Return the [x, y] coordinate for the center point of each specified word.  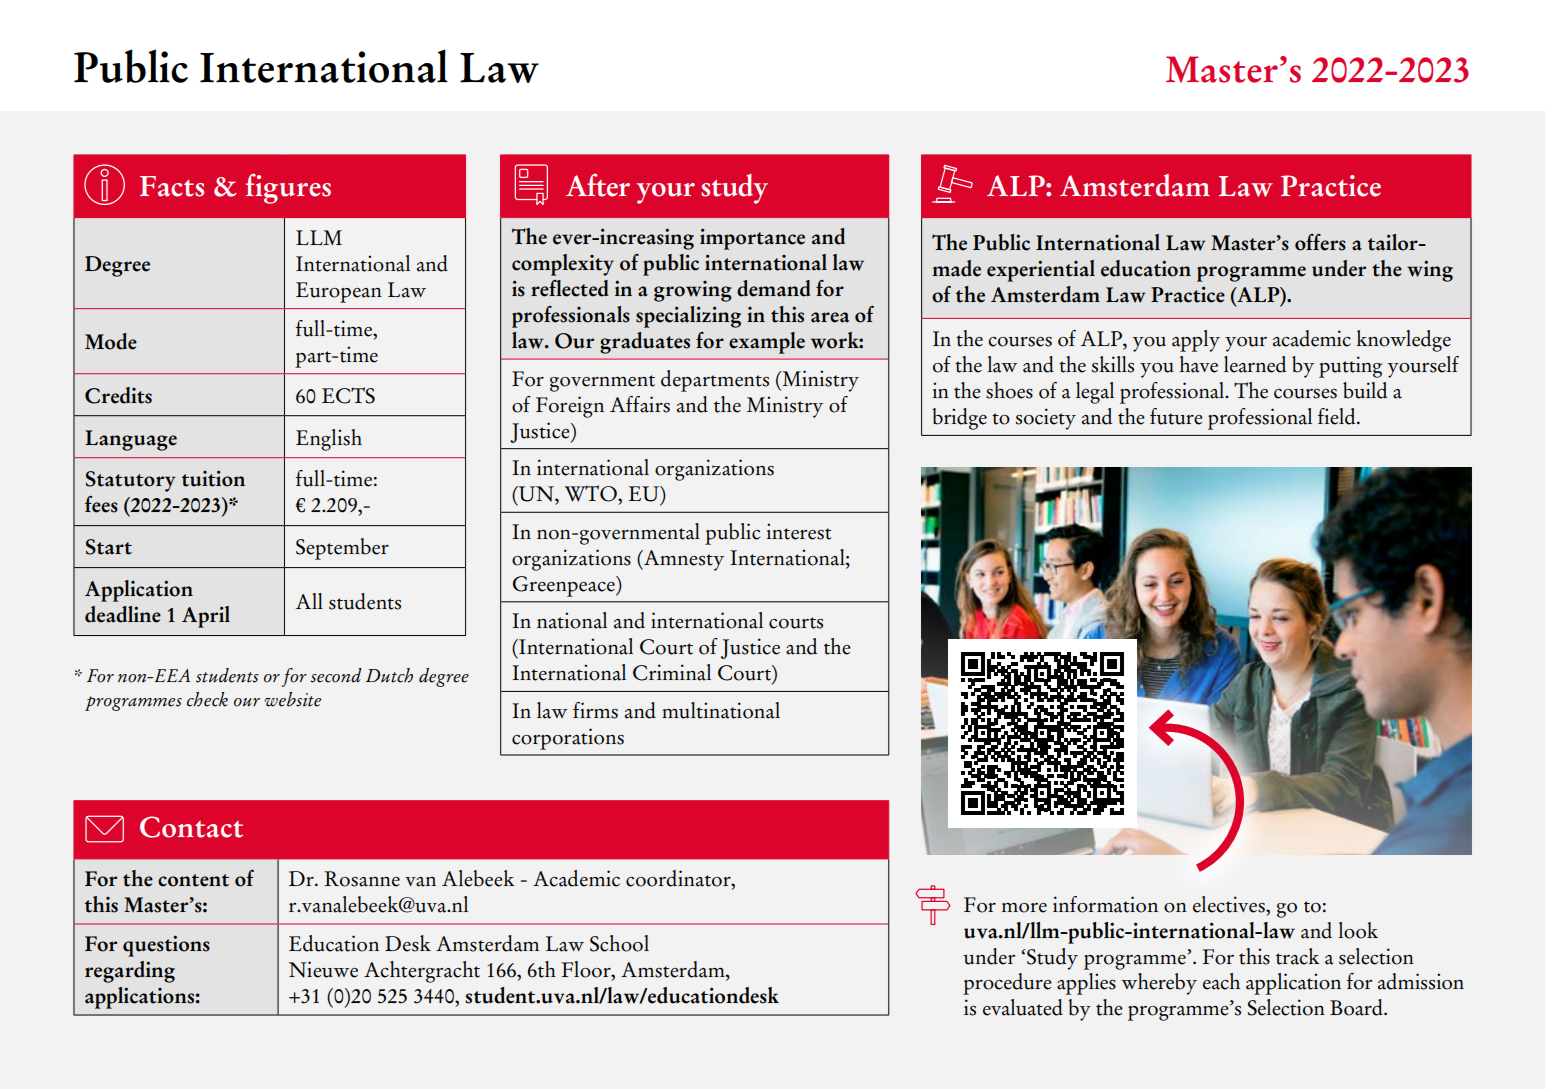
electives [1230, 904]
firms [595, 710]
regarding [130, 972]
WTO [592, 493]
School [619, 943]
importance [752, 239]
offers [1320, 242]
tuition [213, 478]
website [292, 699]
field [1338, 416]
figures [288, 188]
